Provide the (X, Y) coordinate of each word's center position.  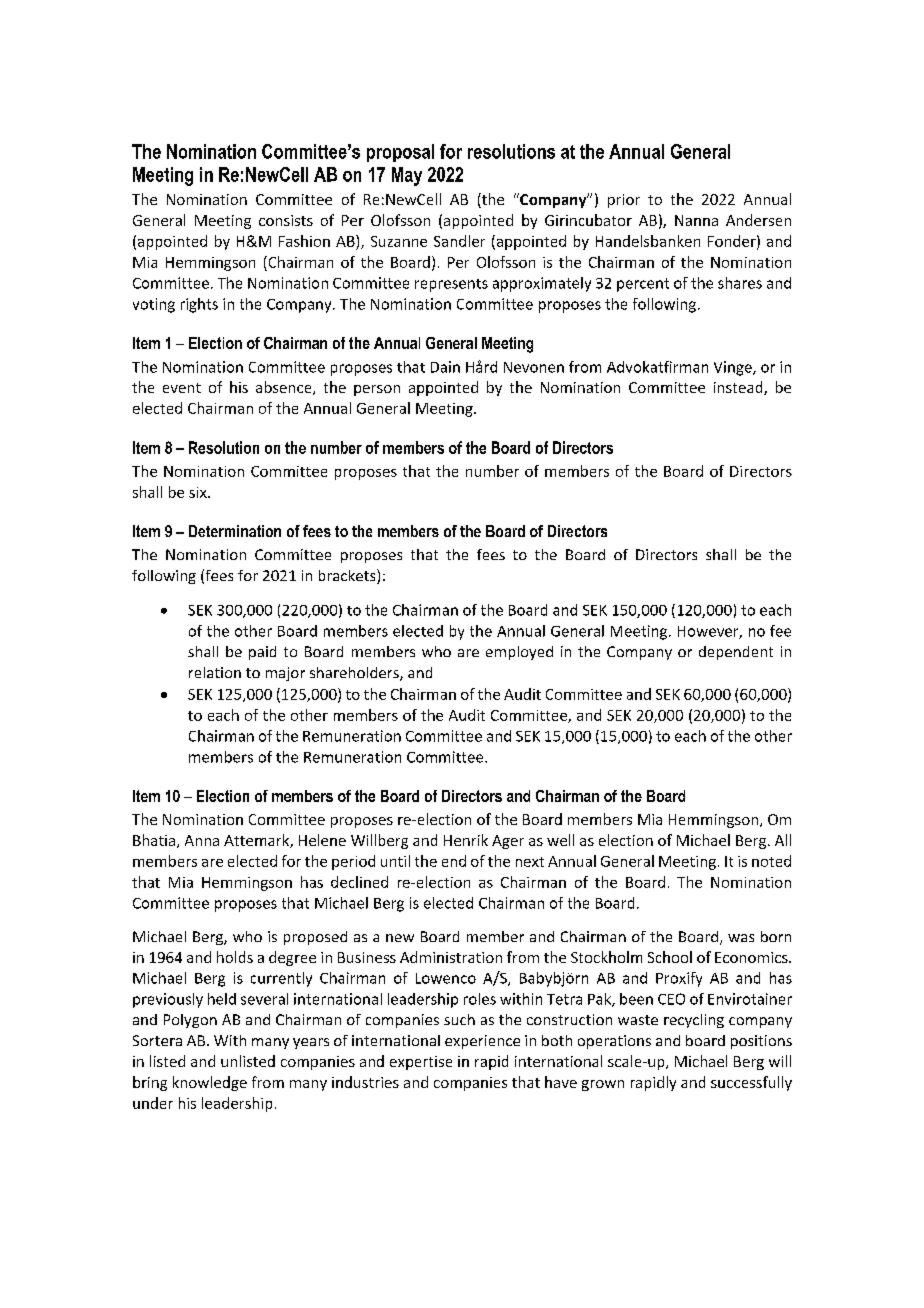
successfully (751, 1083)
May (407, 176)
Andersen (758, 220)
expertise (421, 1063)
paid (262, 653)
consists (286, 220)
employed (519, 653)
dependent (736, 653)
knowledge (210, 1083)
